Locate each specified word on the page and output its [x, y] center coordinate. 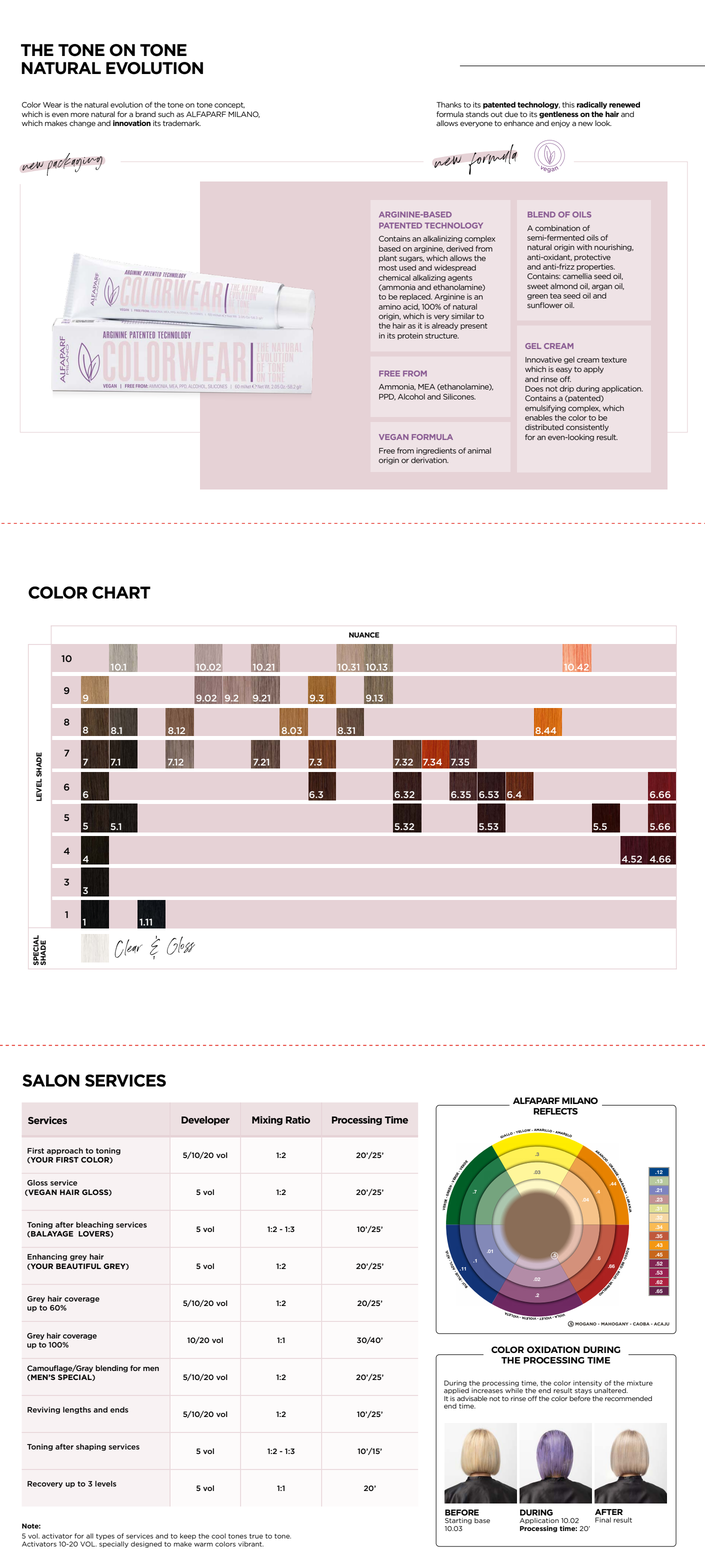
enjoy [560, 124]
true [256, 1536]
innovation [132, 123]
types [105, 1537]
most [388, 268]
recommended [628, 1398]
